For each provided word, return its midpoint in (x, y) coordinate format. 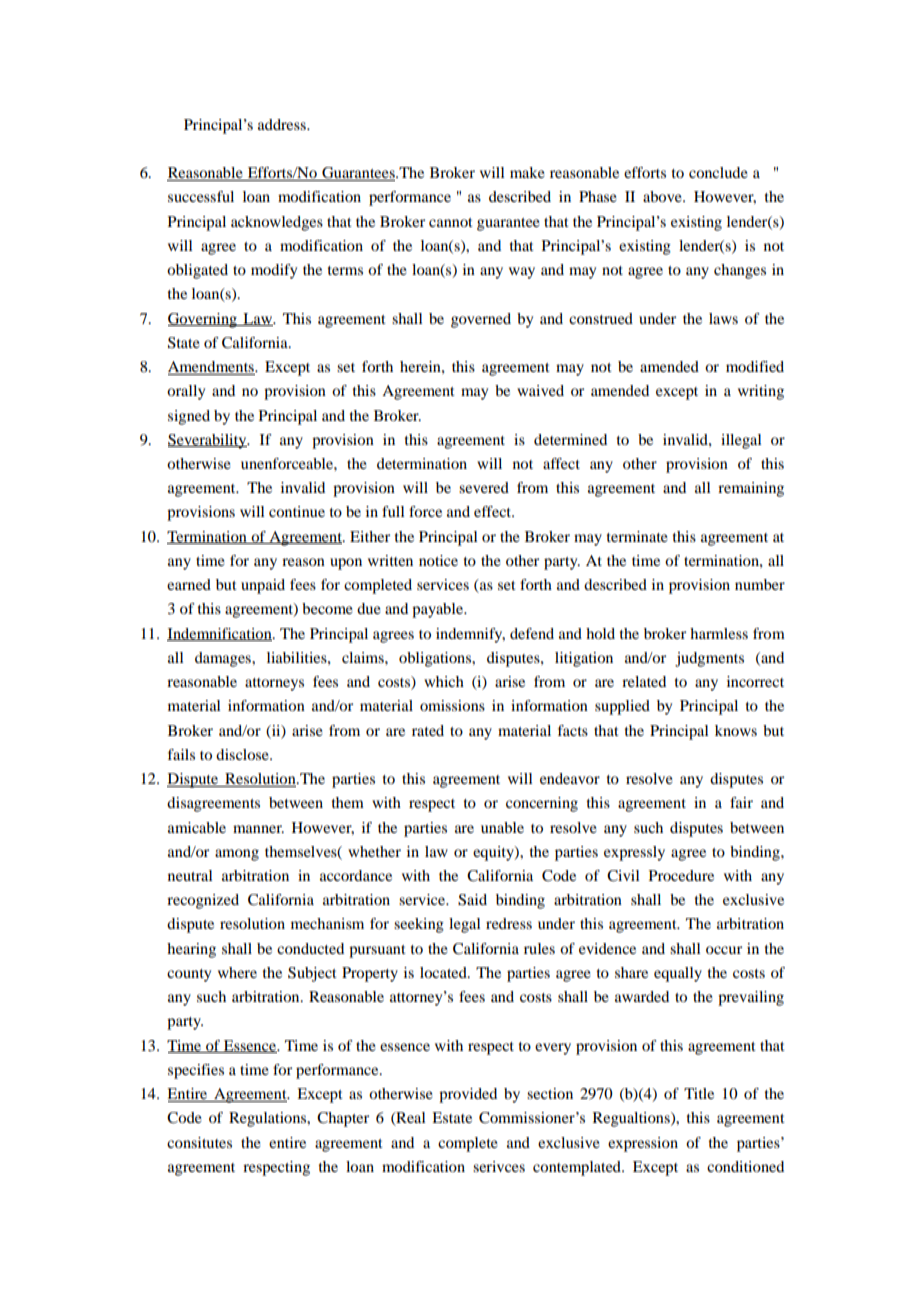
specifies (196, 1071)
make (527, 172)
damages (224, 659)
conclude (718, 172)
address (283, 124)
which (444, 681)
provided (468, 1095)
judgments (709, 659)
